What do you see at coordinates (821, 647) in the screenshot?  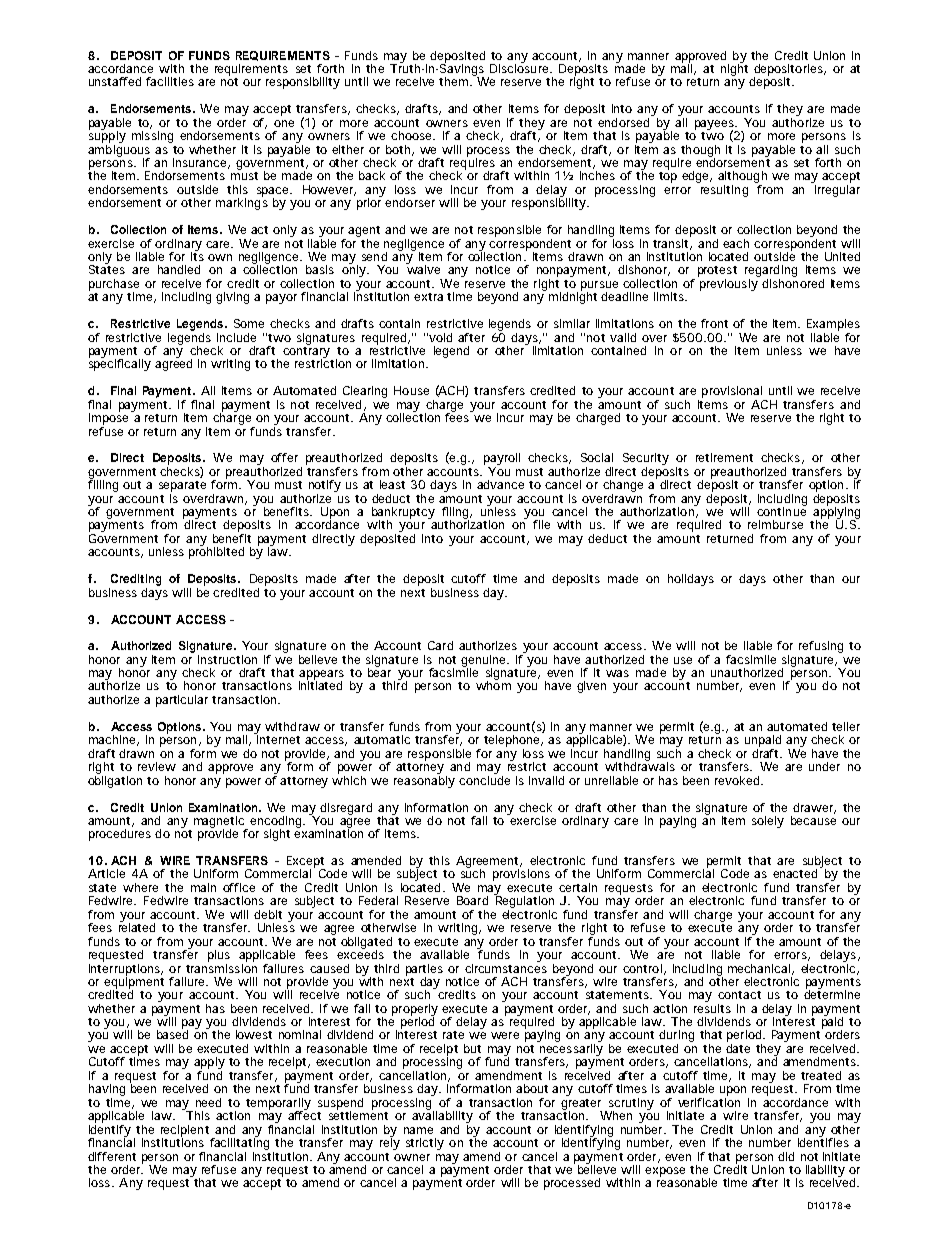 I see `refusing` at bounding box center [821, 647].
